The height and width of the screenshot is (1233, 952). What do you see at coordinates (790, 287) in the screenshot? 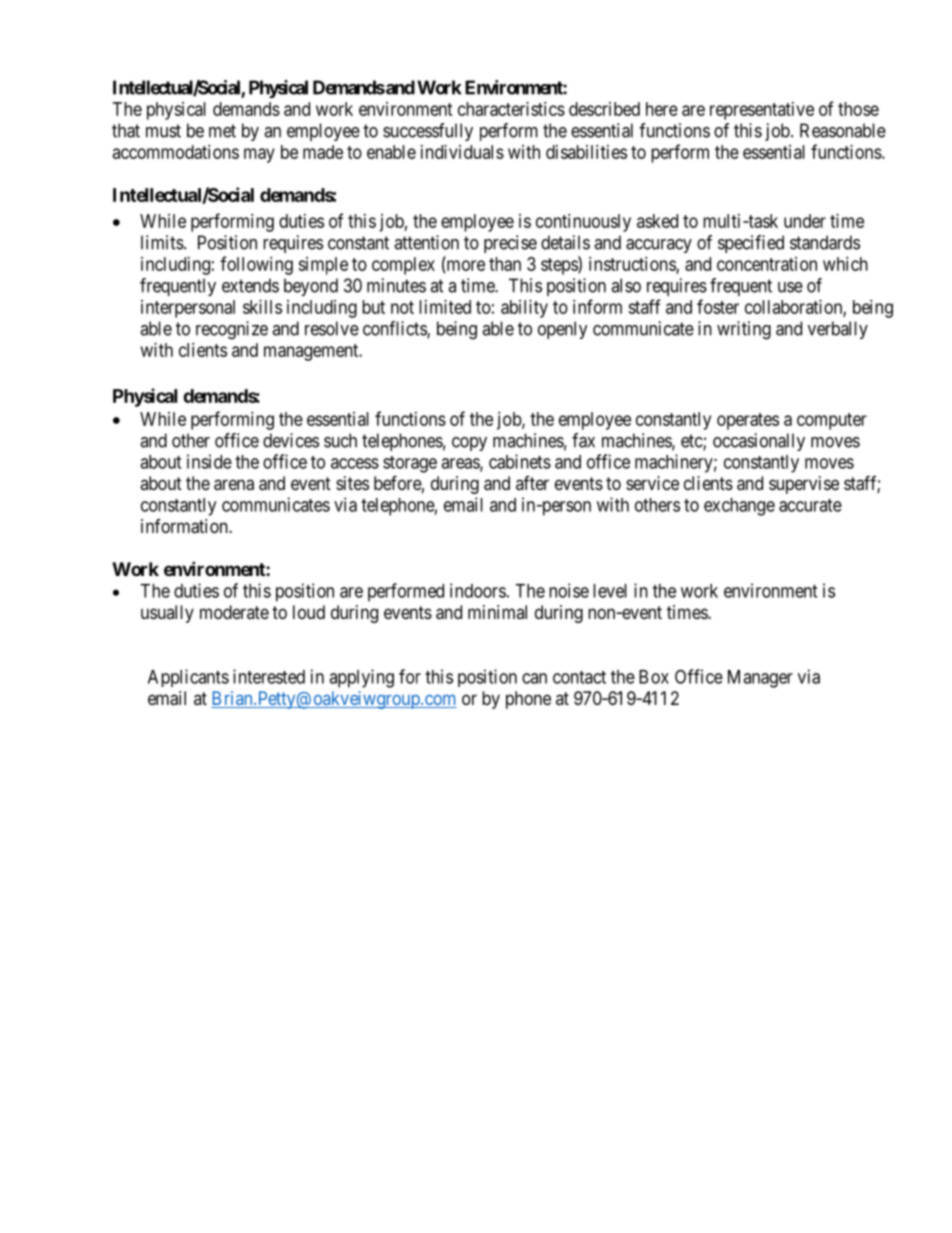
I see `use` at bounding box center [790, 287].
